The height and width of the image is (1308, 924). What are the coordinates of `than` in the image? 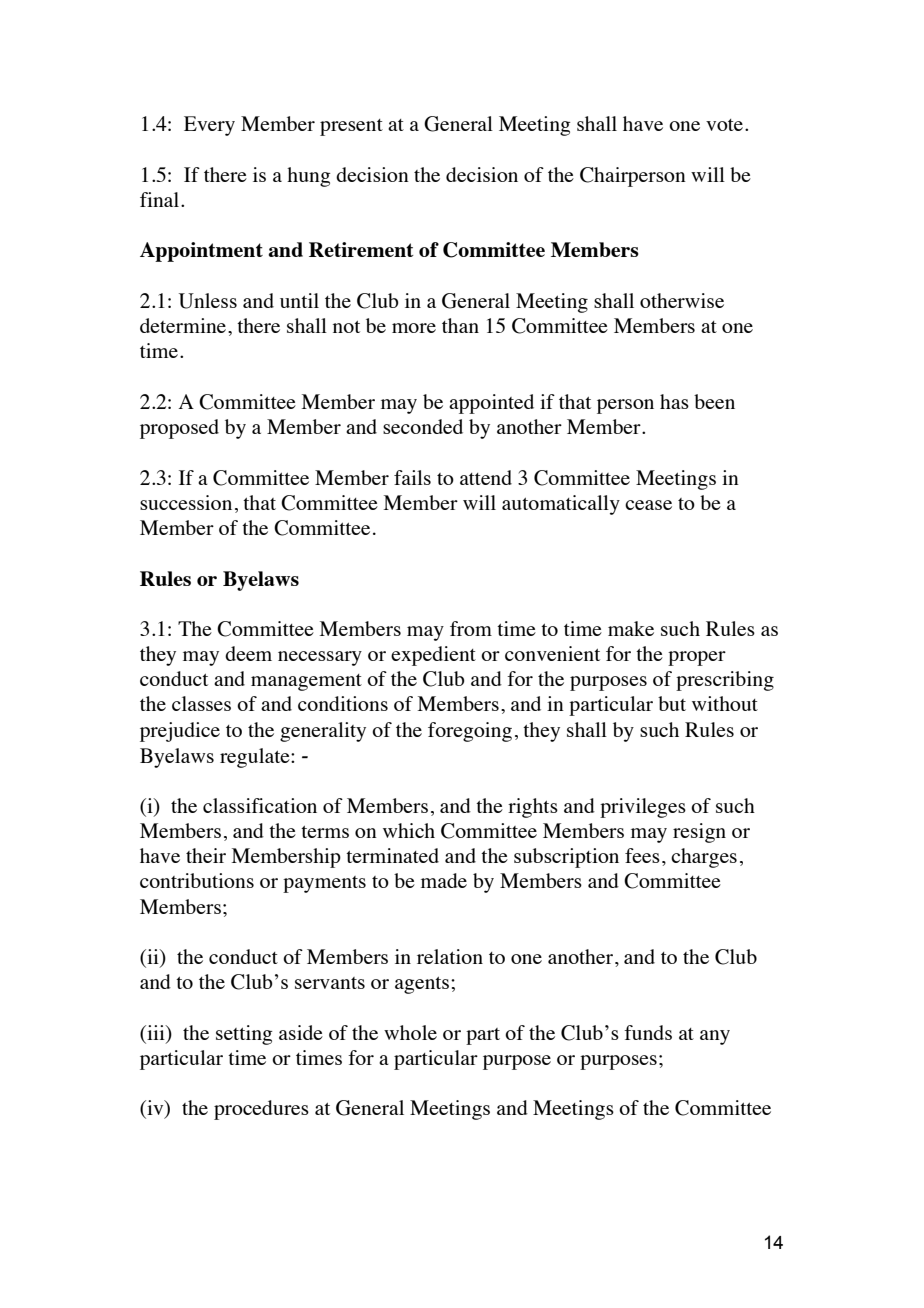 It's located at (460, 325).
